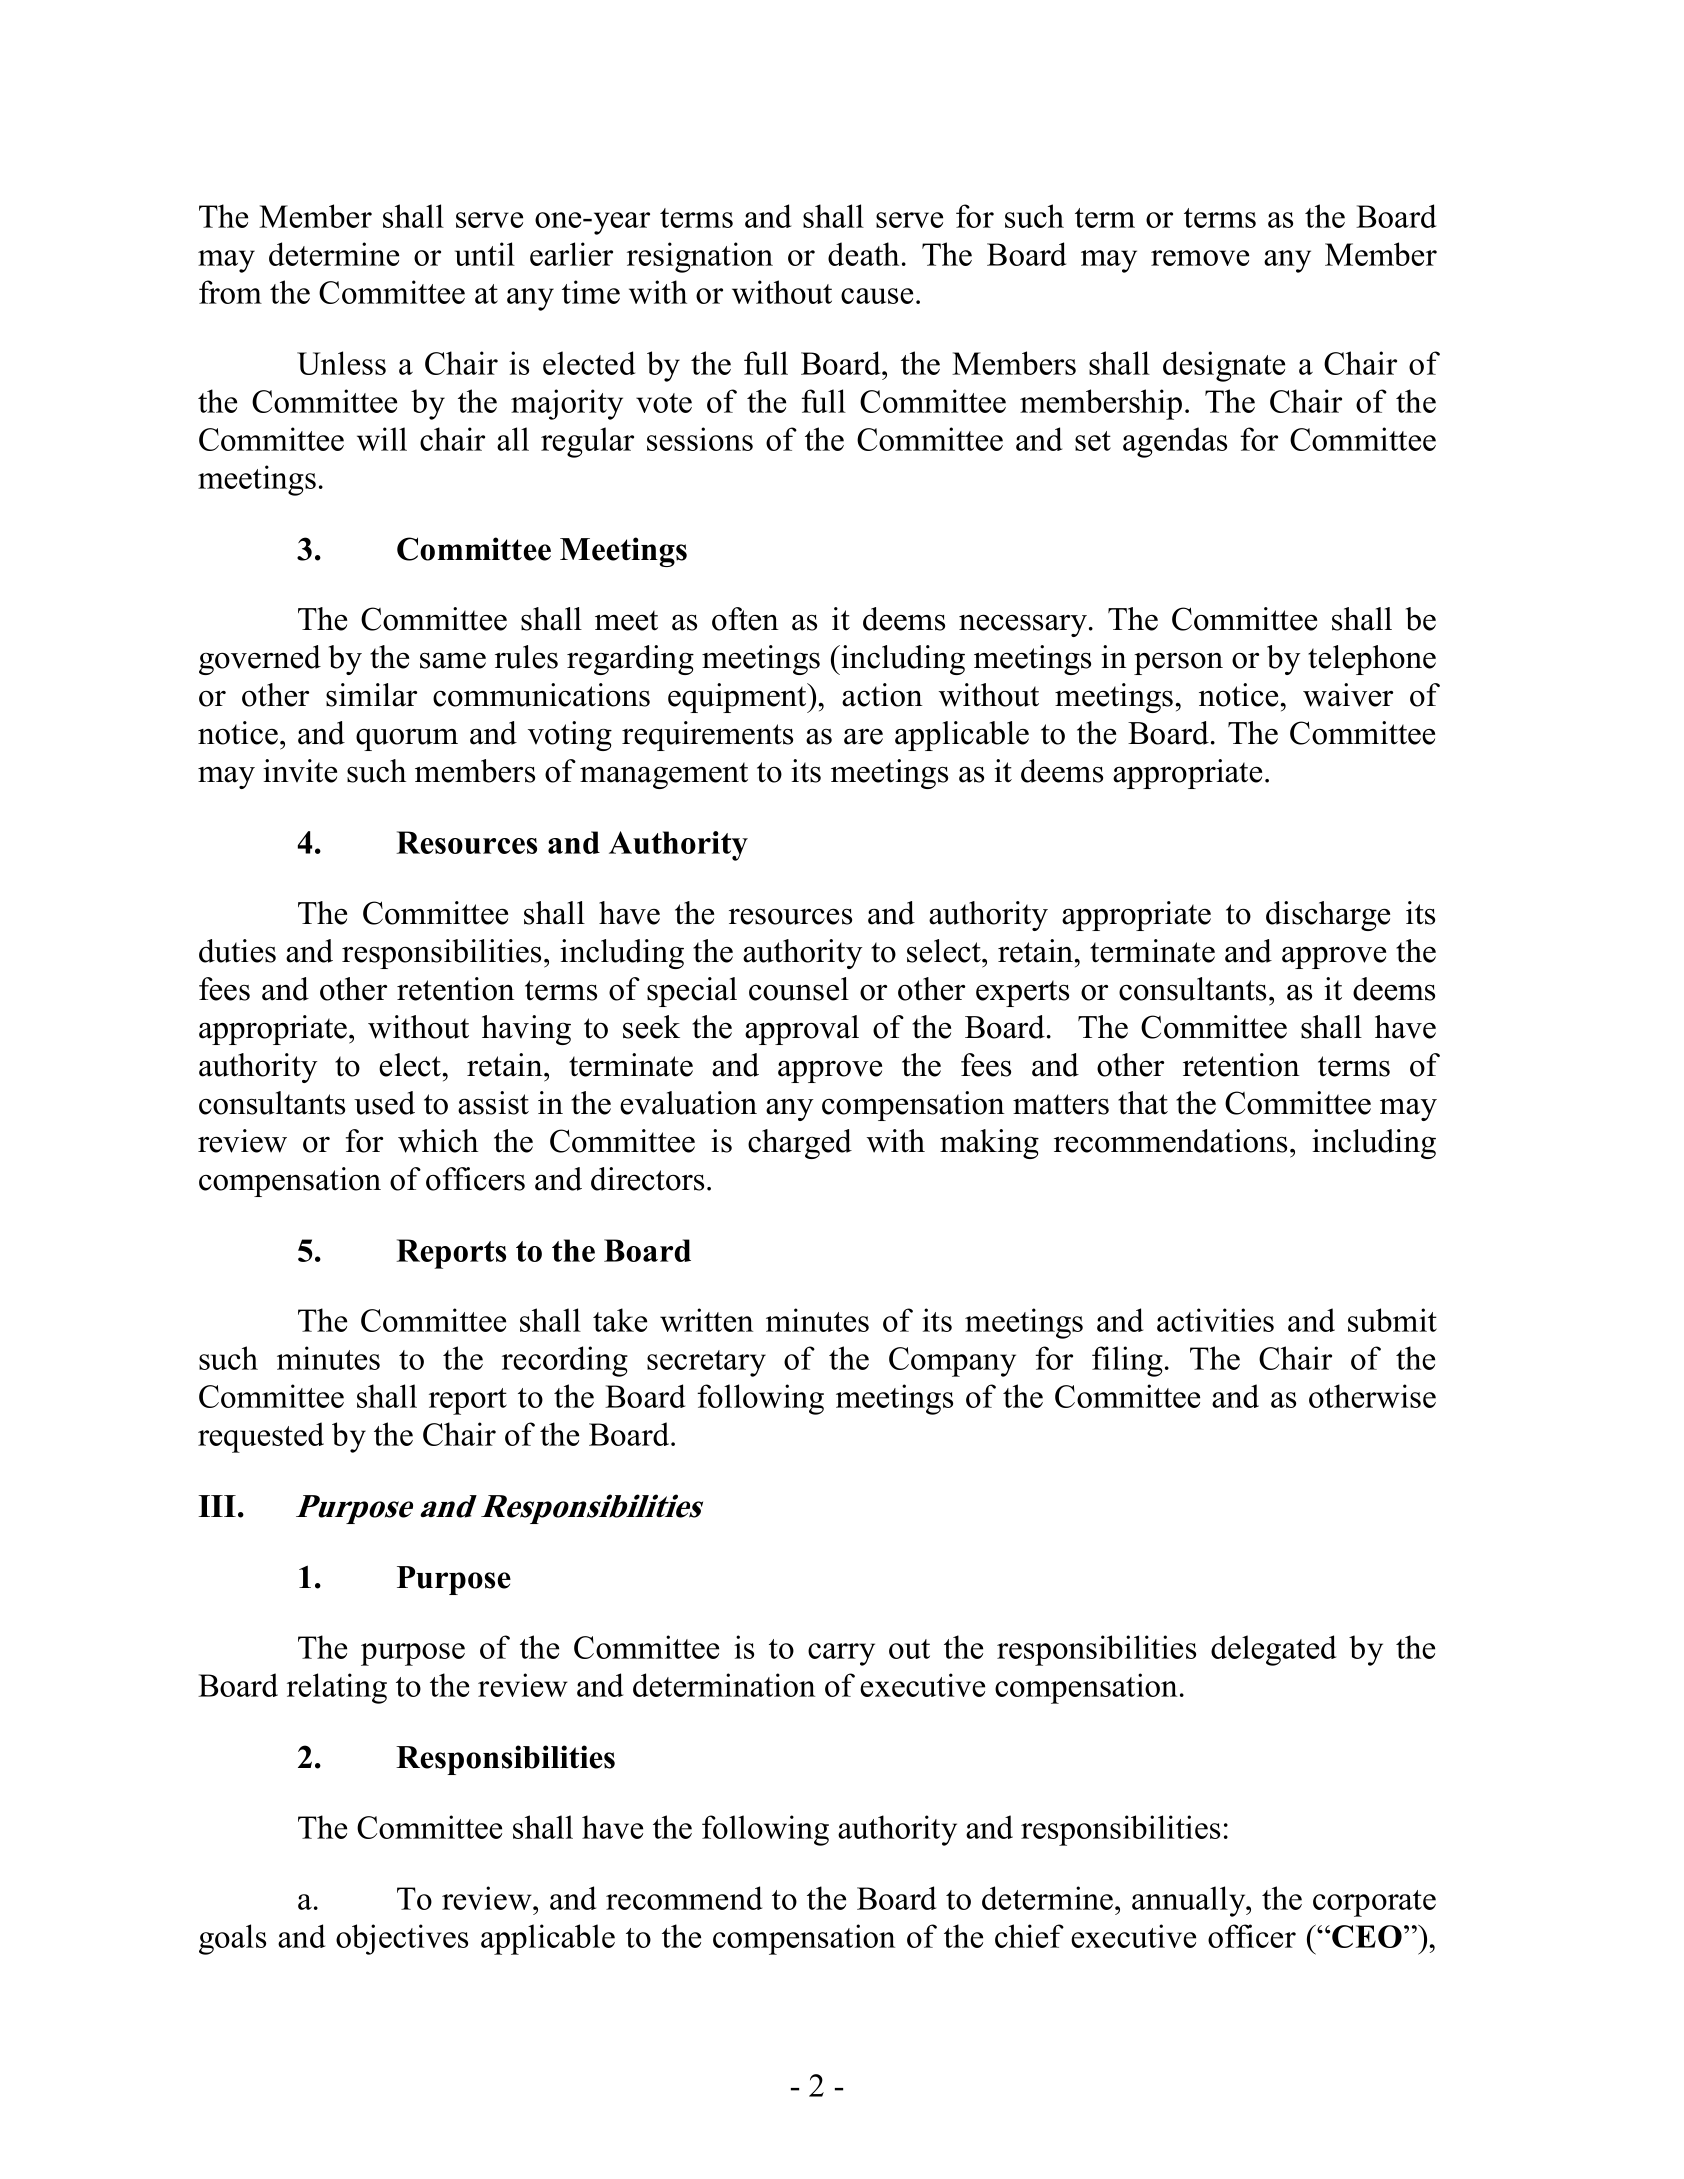  I want to click on corporate, so click(1374, 1903).
